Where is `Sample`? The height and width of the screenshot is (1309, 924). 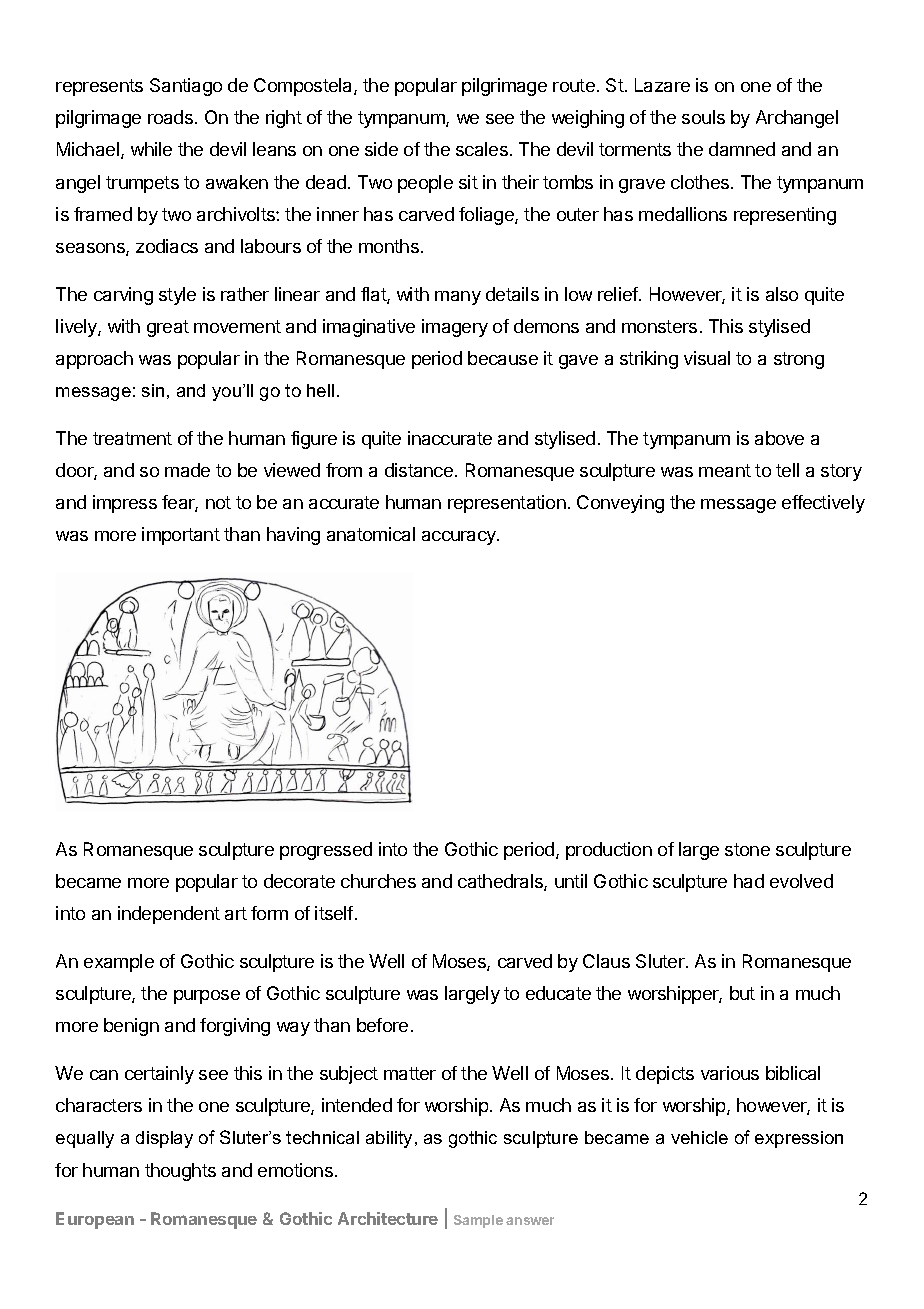
Sample is located at coordinates (478, 1221).
